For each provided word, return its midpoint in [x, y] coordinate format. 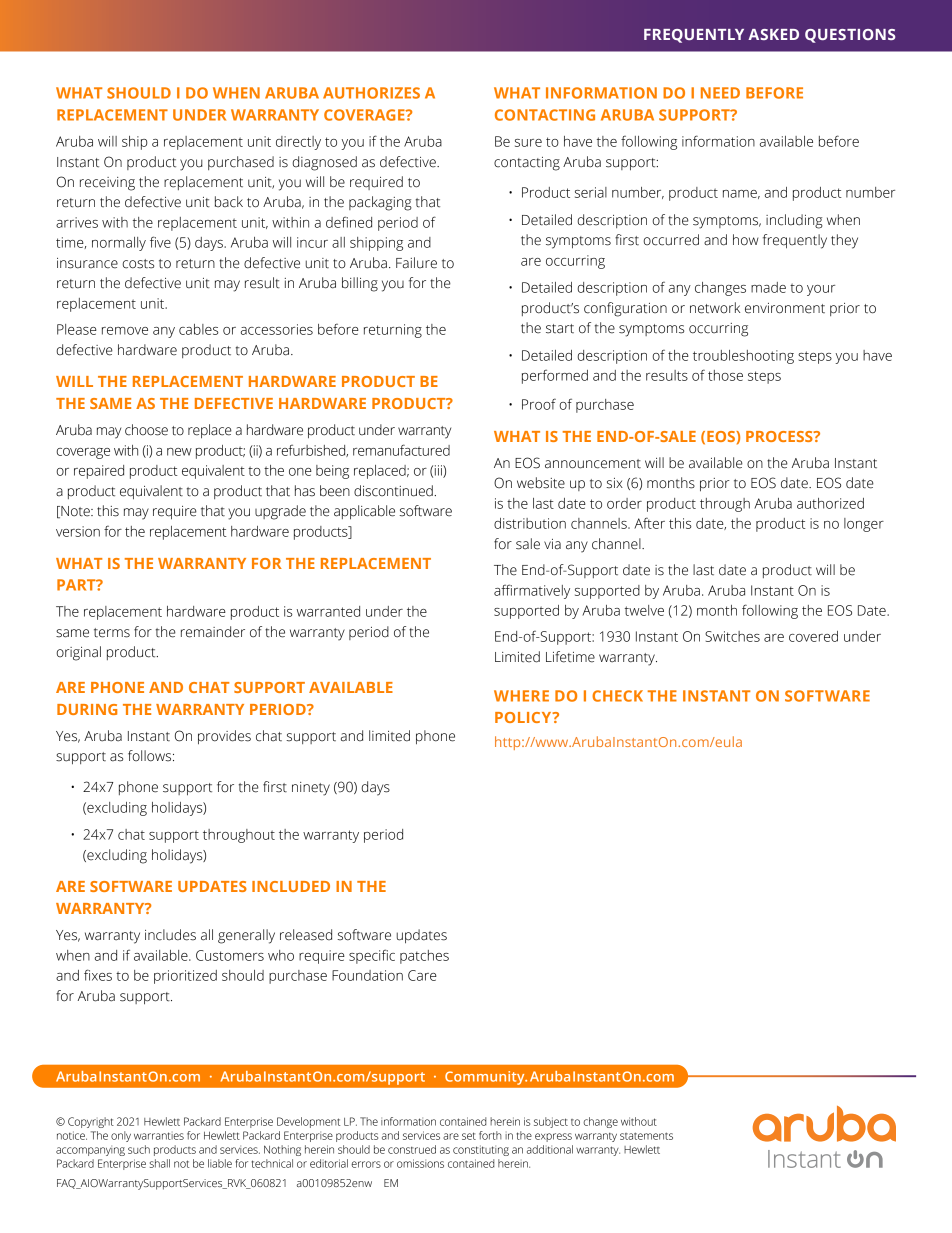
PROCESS [780, 436]
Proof [539, 404]
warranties [159, 1136]
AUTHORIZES [371, 93]
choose [146, 430]
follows [151, 756]
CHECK [617, 696]
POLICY [524, 717]
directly [298, 143]
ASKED [773, 34]
